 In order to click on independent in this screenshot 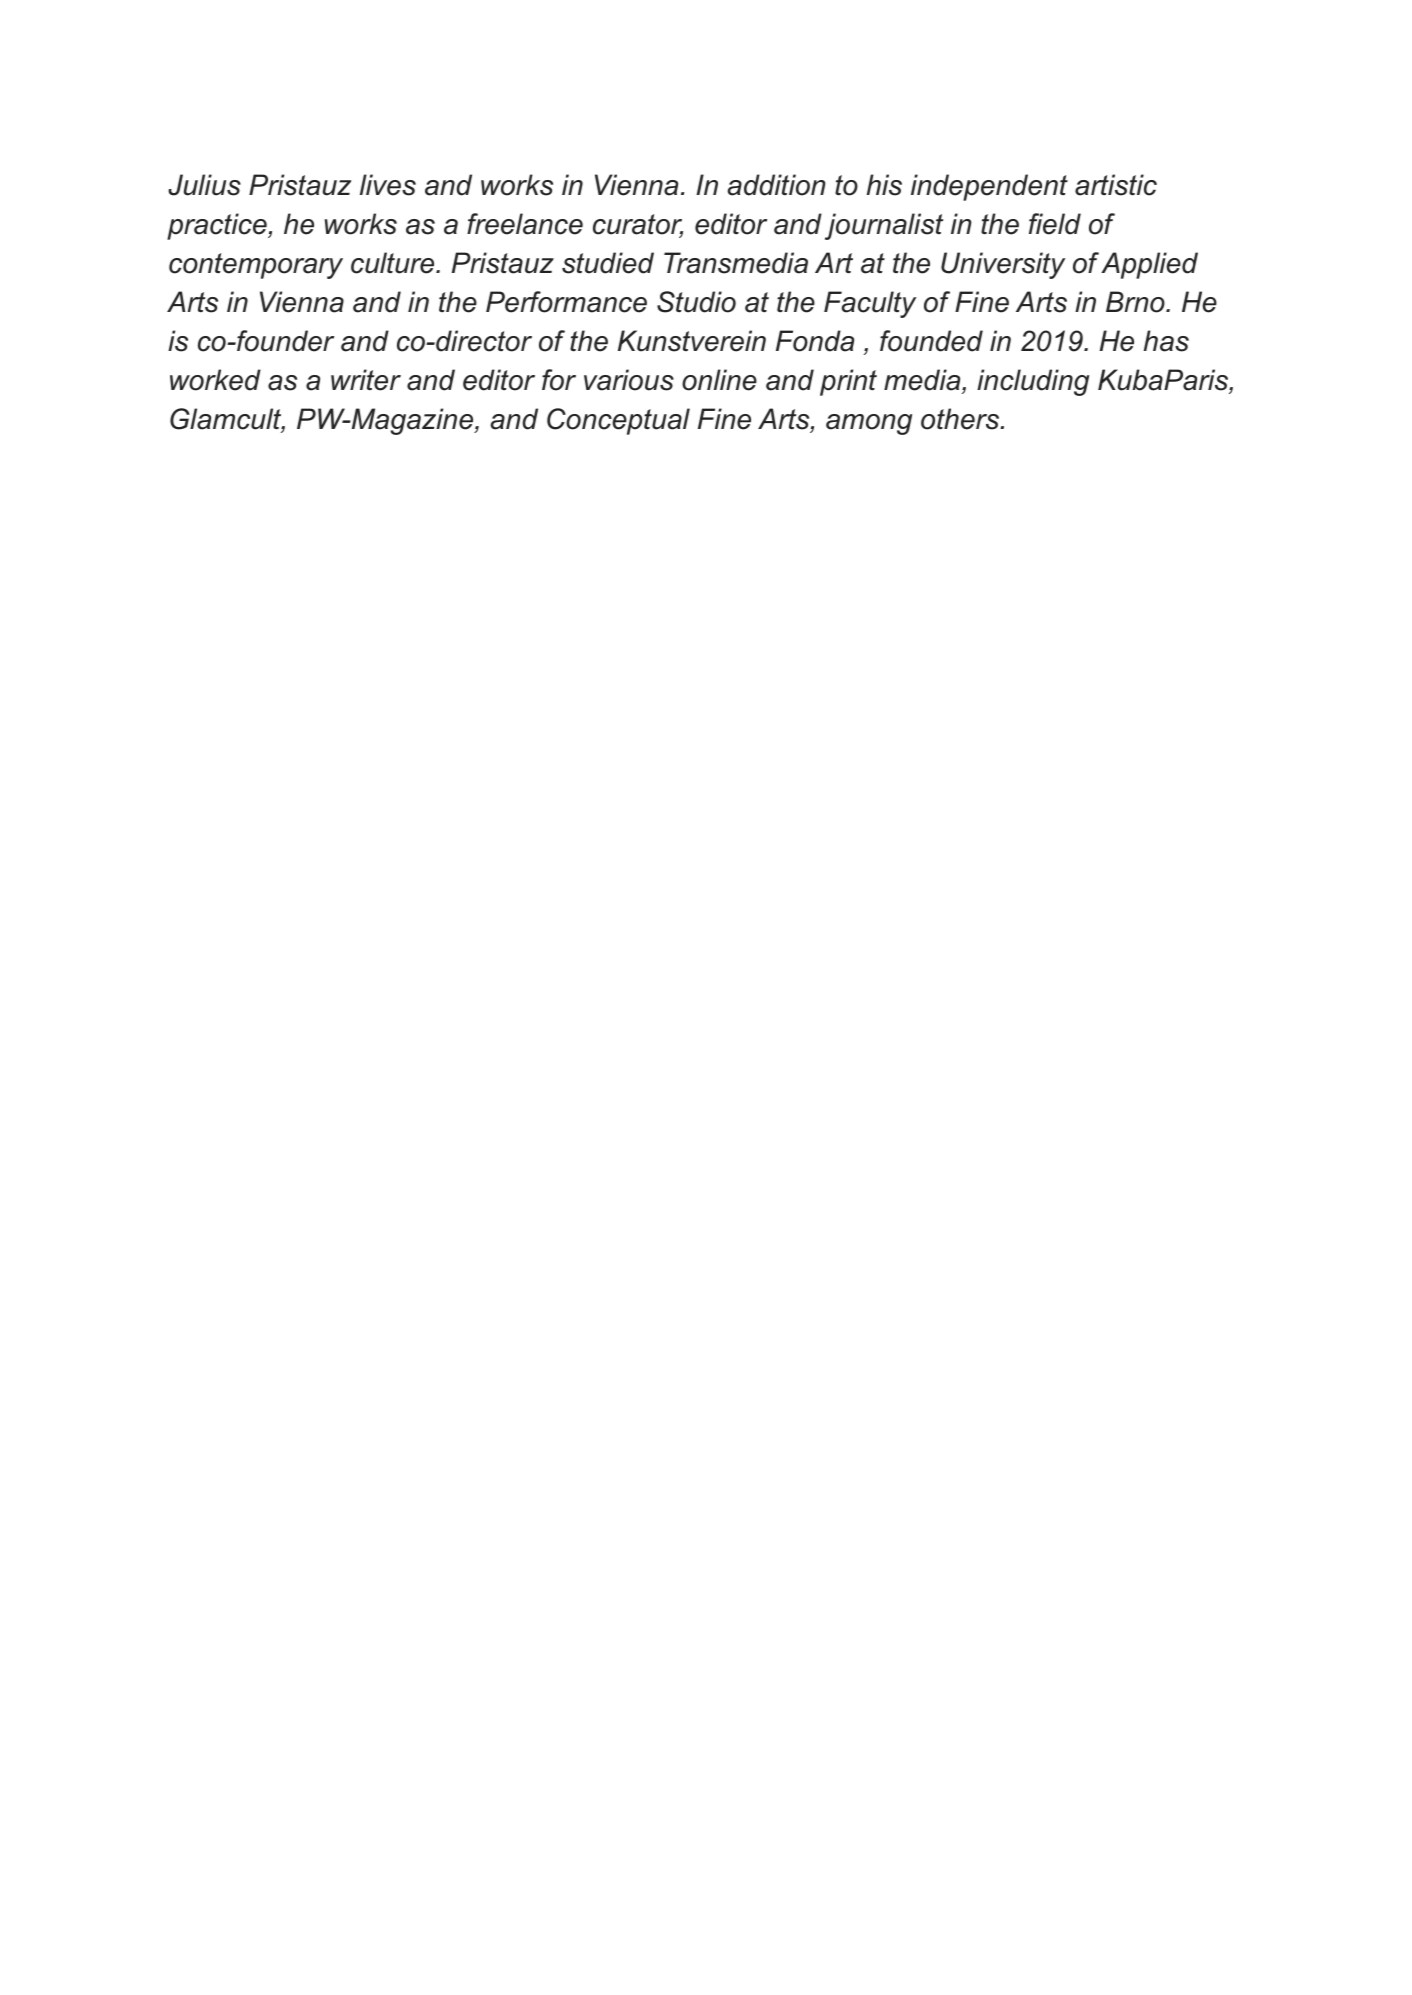, I will do `click(989, 187)`.
